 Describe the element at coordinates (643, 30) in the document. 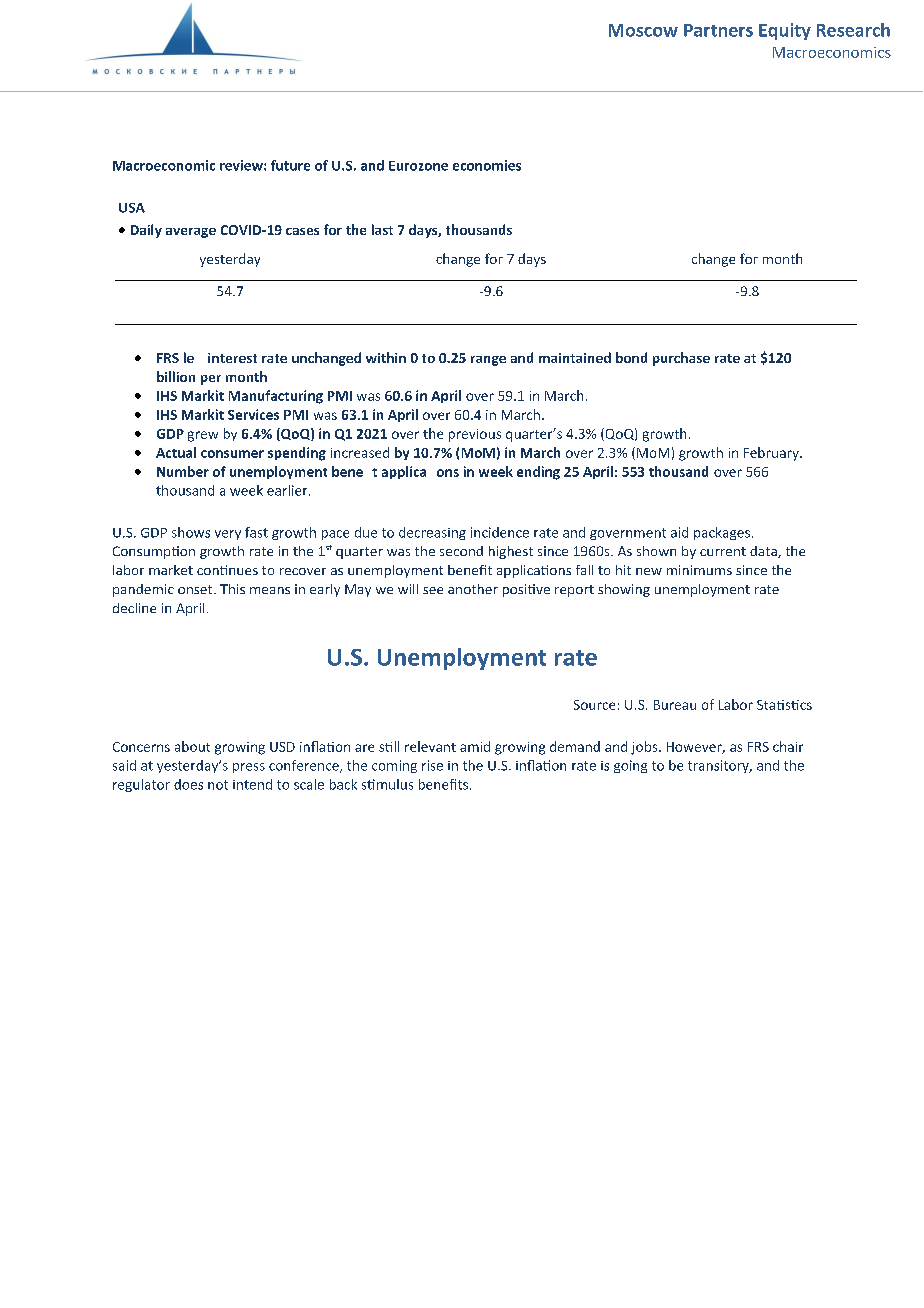

I see `Moscow` at that location.
